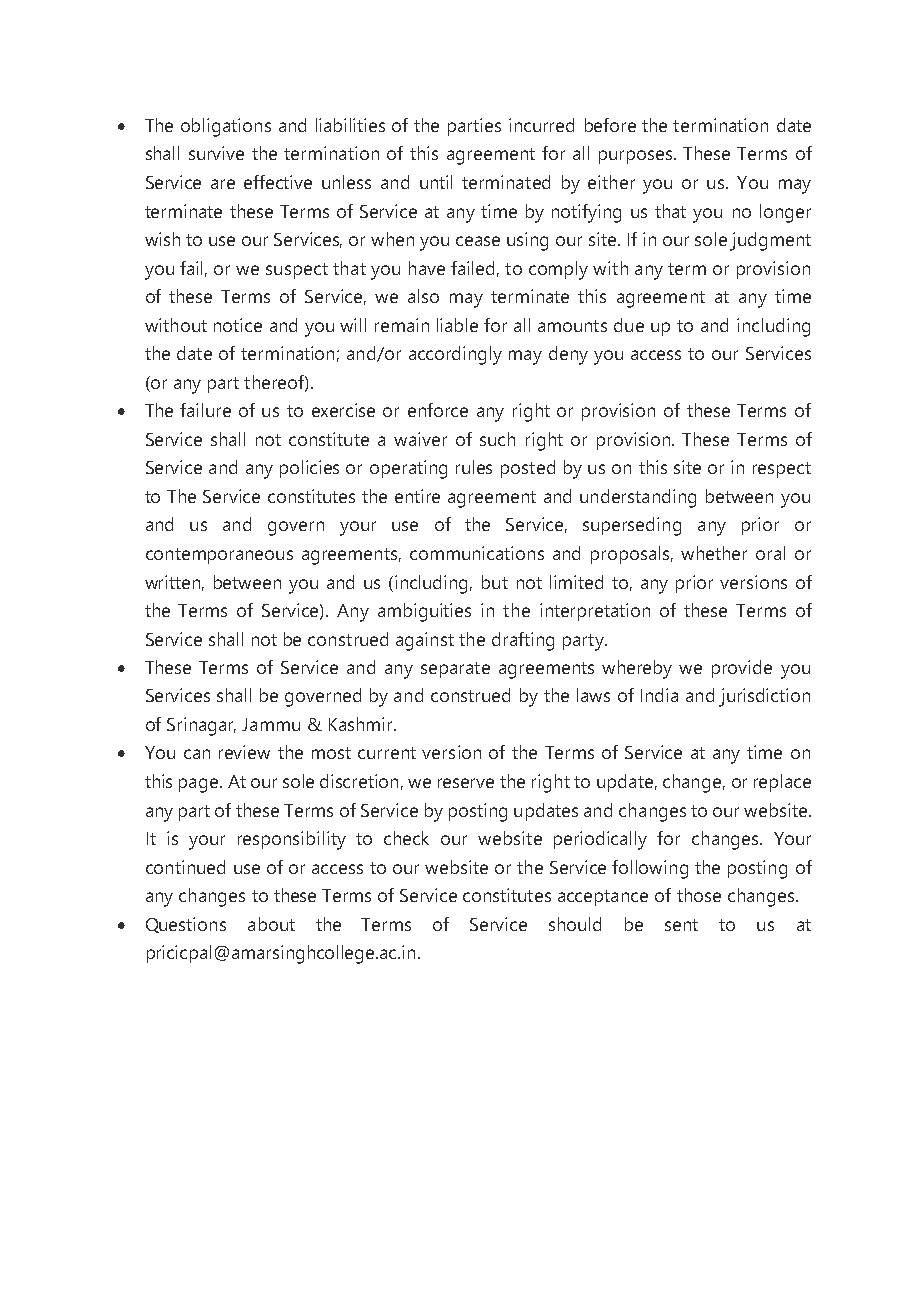  What do you see at coordinates (699, 895) in the screenshot?
I see `those` at bounding box center [699, 895].
